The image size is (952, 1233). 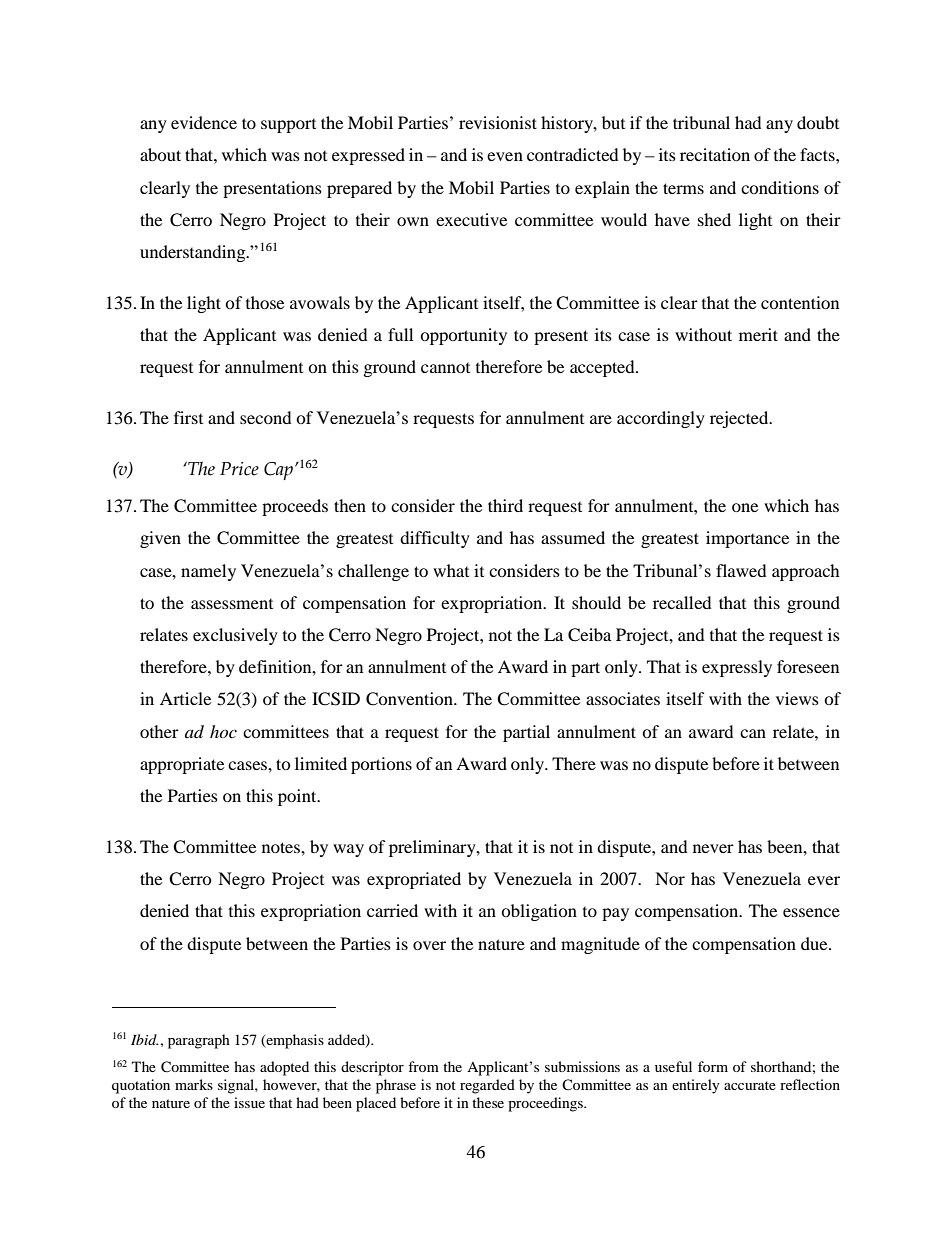 I want to click on recitation, so click(x=715, y=154).
